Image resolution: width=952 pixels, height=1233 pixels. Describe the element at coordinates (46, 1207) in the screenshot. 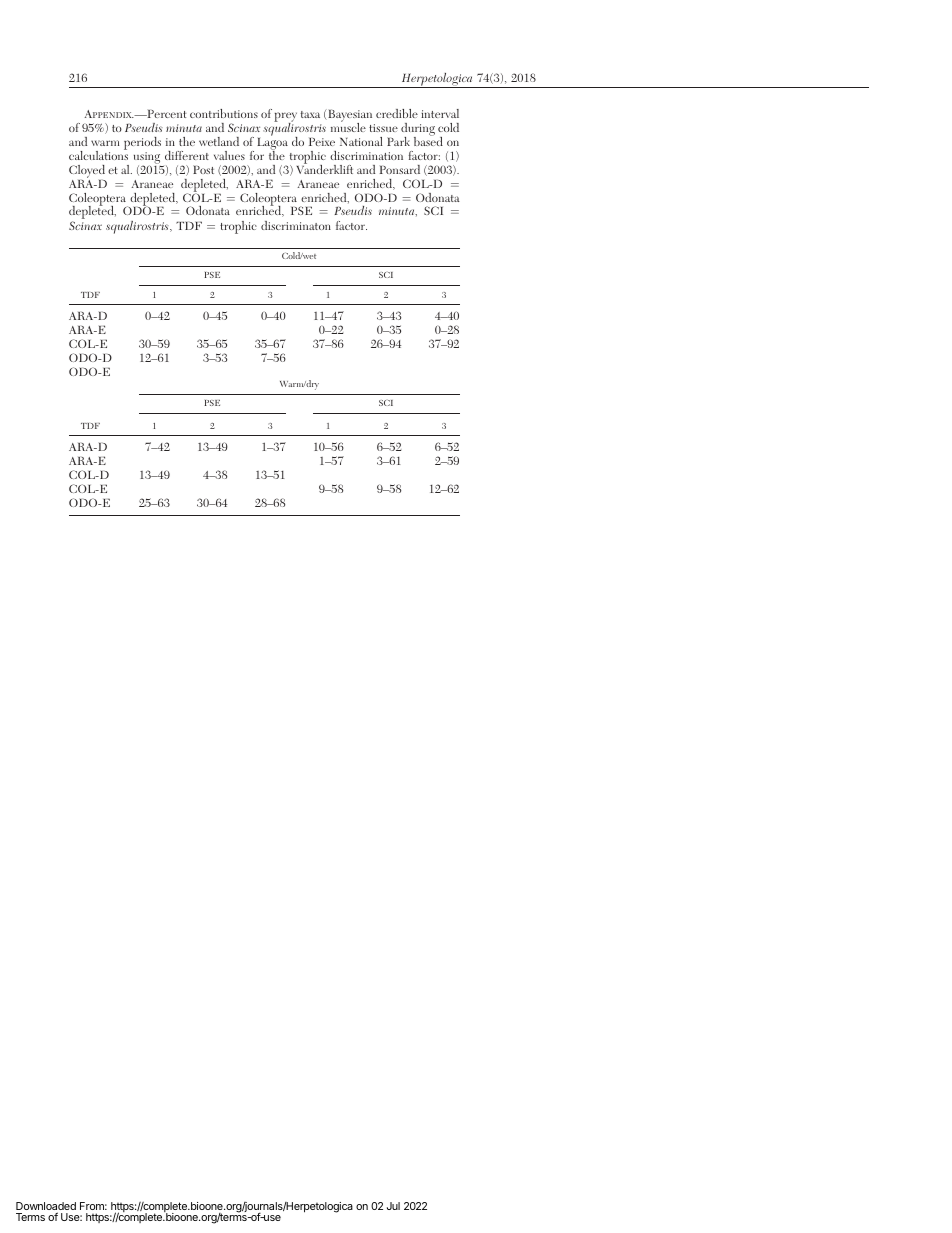

I see `Downloaded` at that location.
